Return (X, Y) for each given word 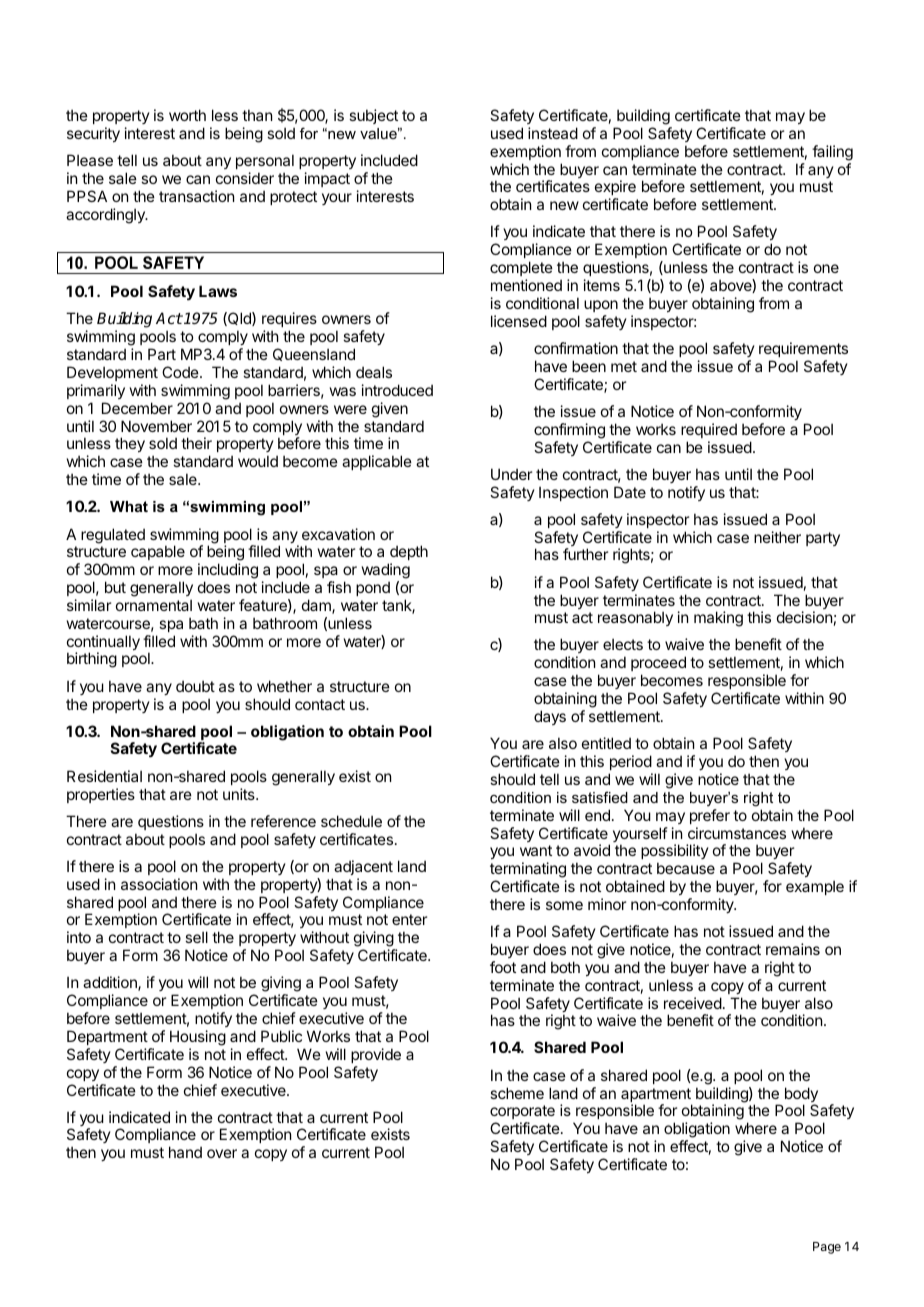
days (550, 717)
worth (187, 115)
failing (832, 153)
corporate (522, 1114)
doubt (195, 686)
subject (373, 116)
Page (827, 1248)
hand (185, 1152)
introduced (397, 390)
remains (793, 949)
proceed (658, 665)
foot (503, 967)
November (156, 426)
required (709, 430)
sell (196, 937)
